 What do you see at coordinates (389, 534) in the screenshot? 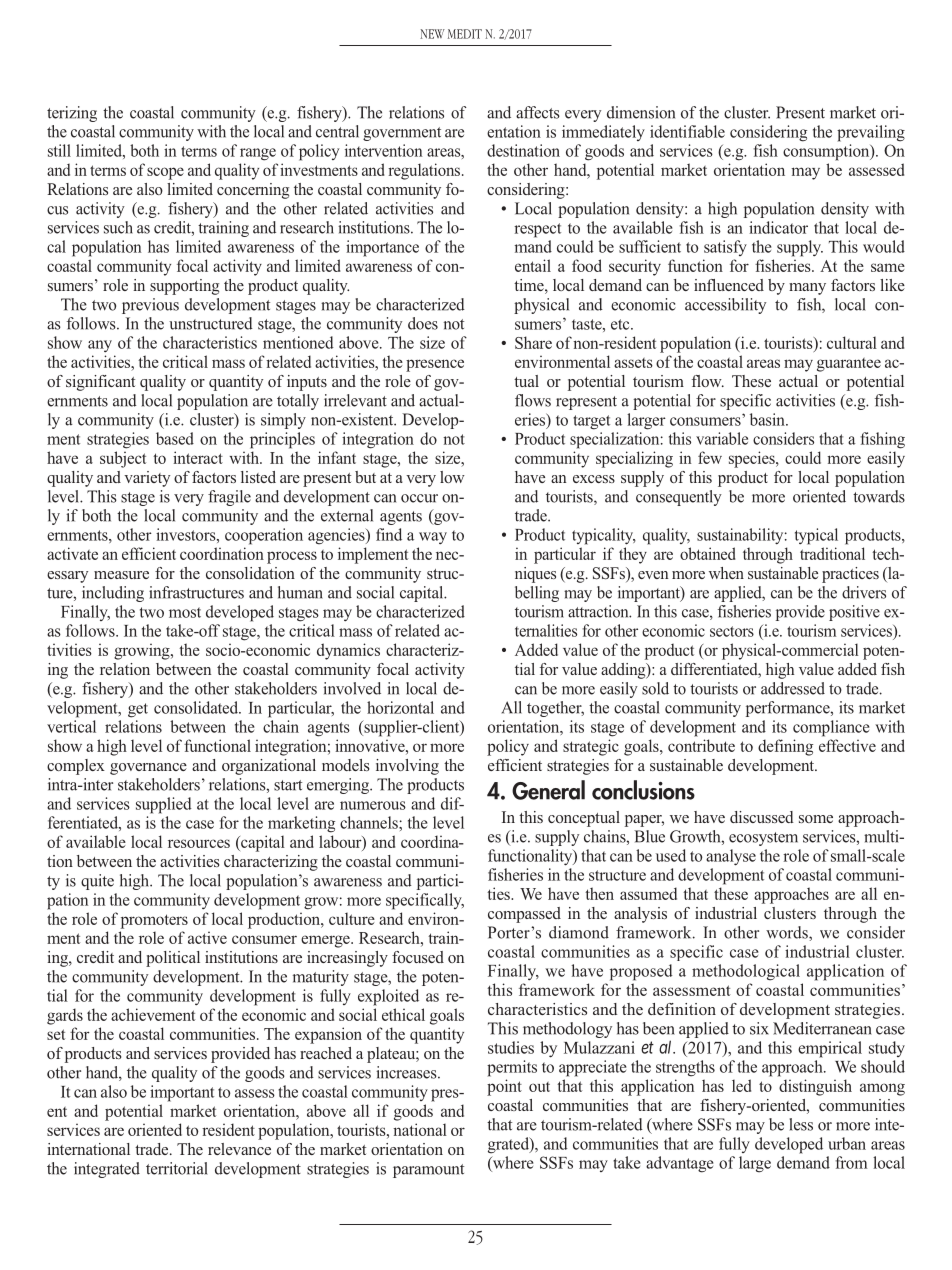
I see `find` at bounding box center [389, 534].
